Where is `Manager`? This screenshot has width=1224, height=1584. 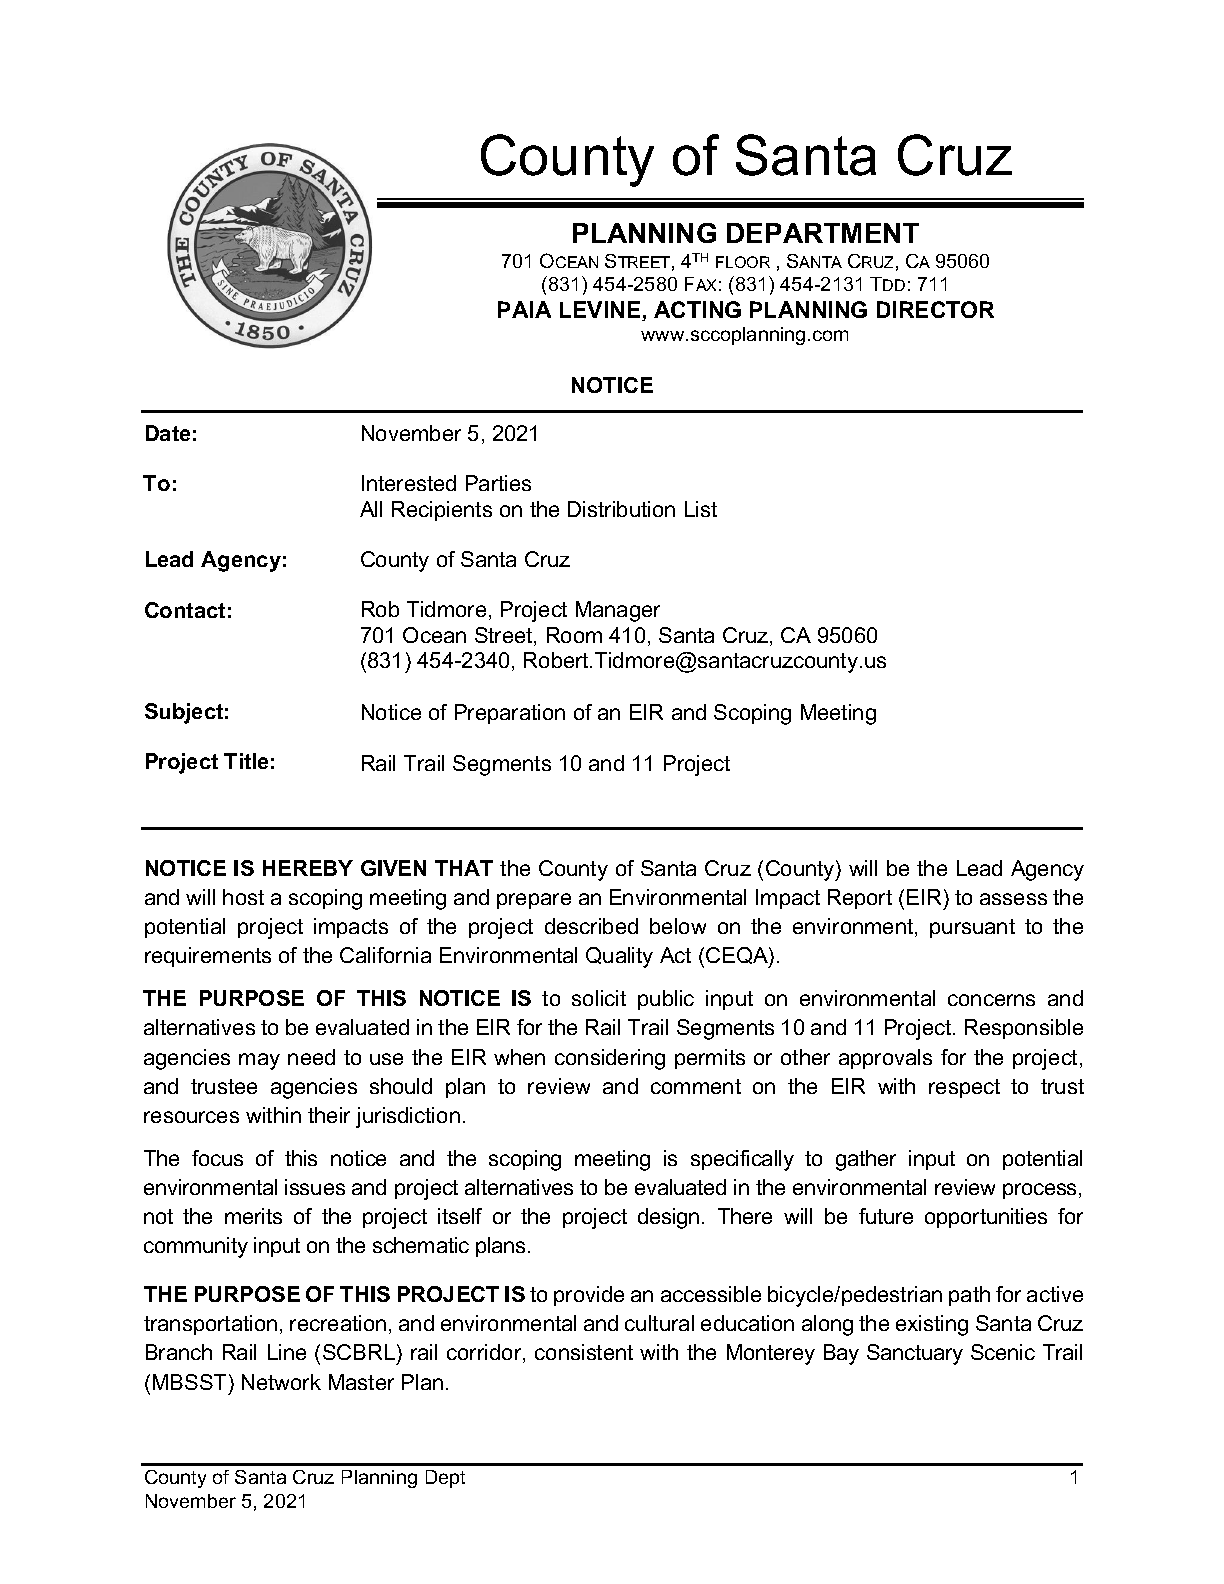
Manager is located at coordinates (618, 611).
